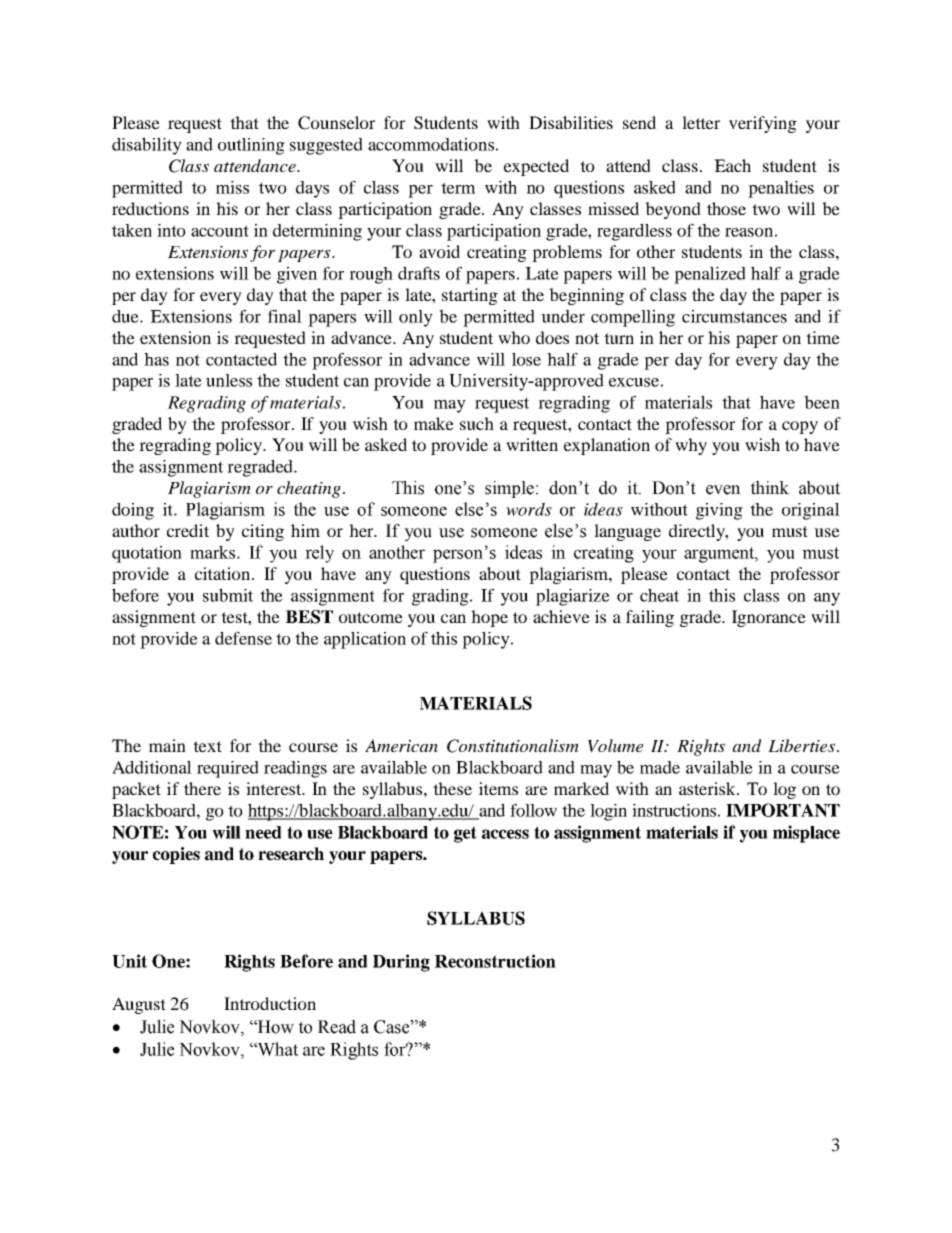 This page has height=1233, width=952. Describe the element at coordinates (477, 423) in the page. I see `such` at that location.
